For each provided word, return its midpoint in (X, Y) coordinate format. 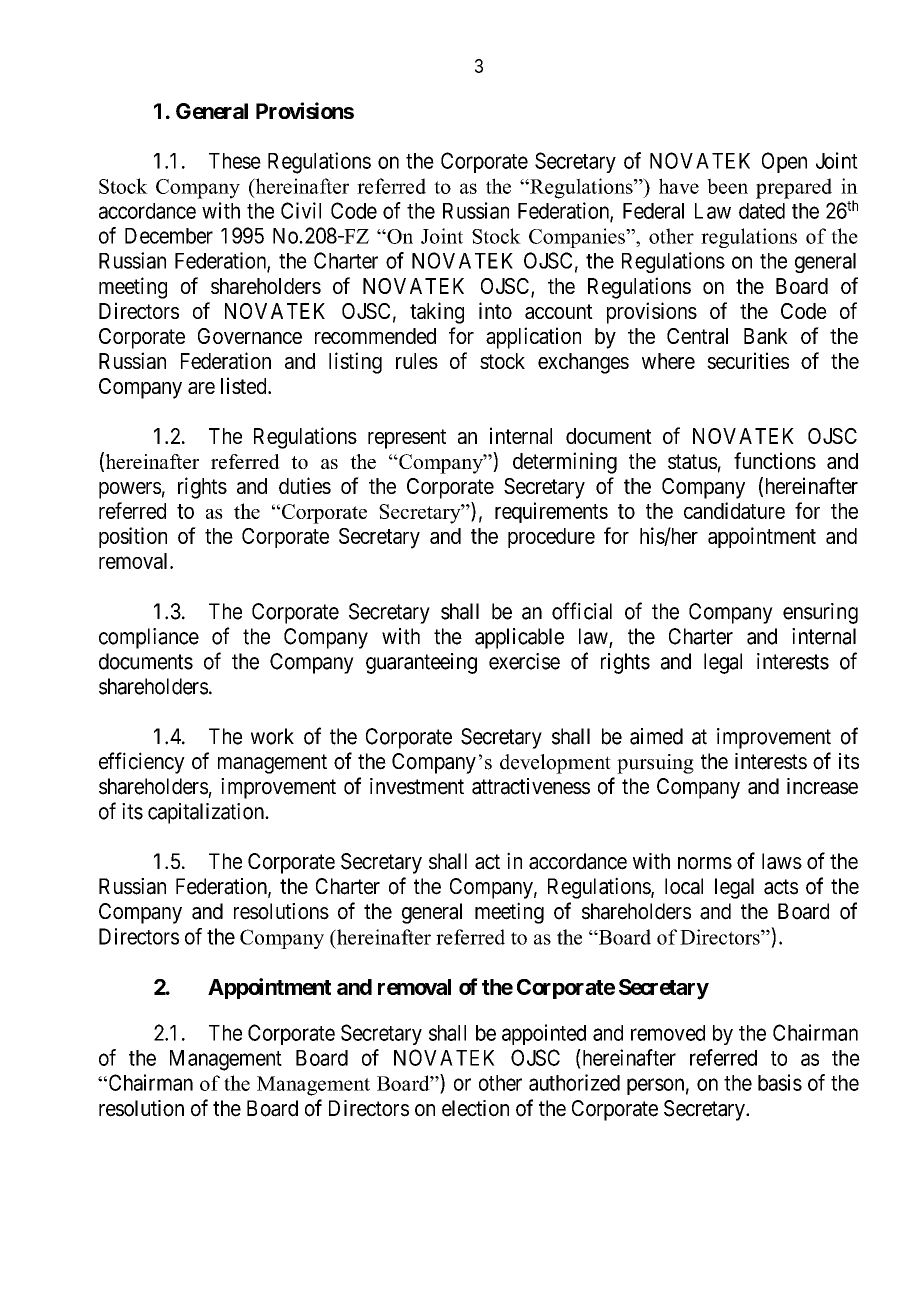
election (475, 1108)
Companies (578, 238)
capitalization (207, 813)
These (235, 161)
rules (417, 361)
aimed (656, 736)
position (133, 537)
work (272, 736)
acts (781, 887)
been (727, 186)
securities (748, 360)
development (555, 764)
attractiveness (531, 786)
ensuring (820, 613)
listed (245, 385)
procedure (551, 538)
